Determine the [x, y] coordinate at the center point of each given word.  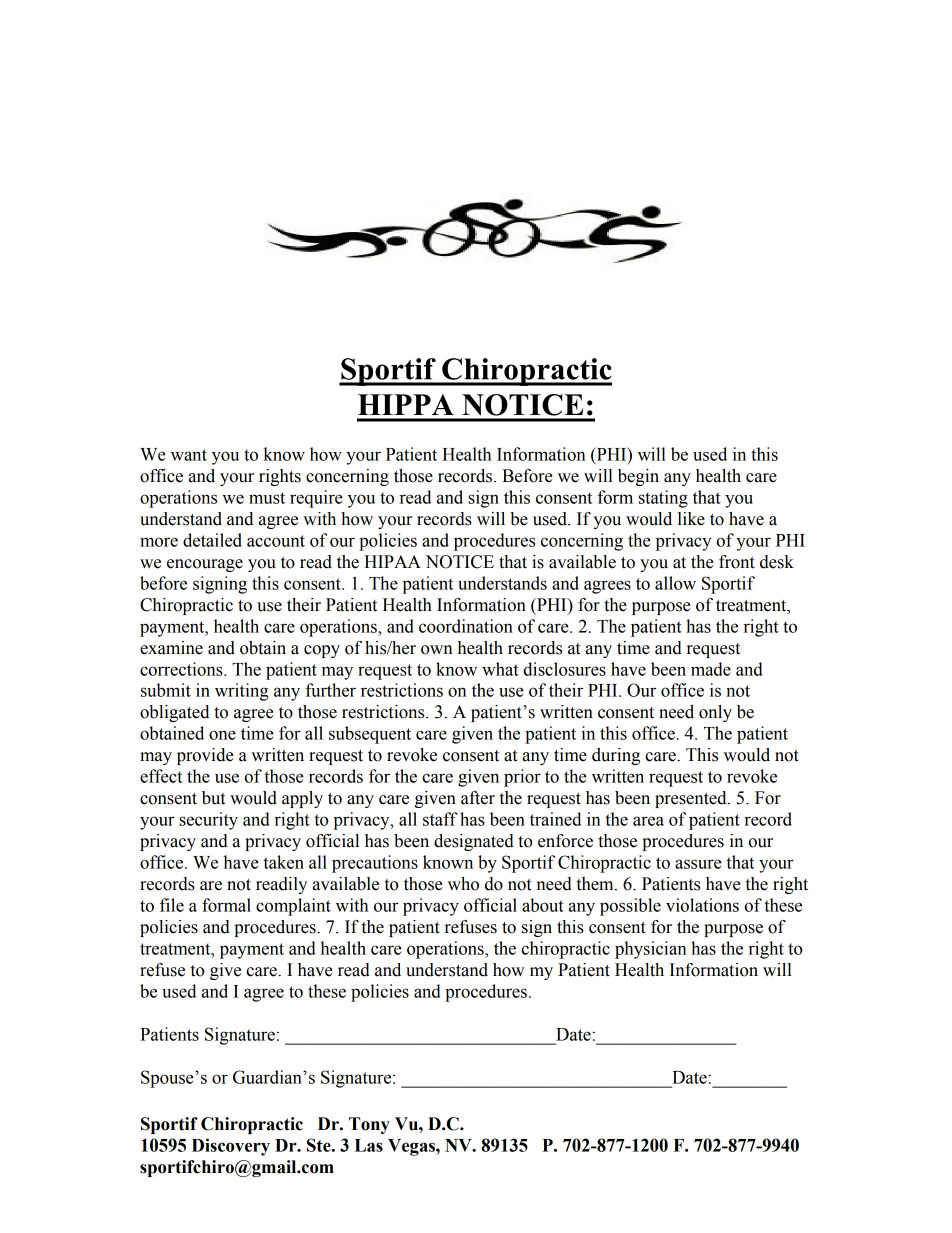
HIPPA [406, 404]
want [189, 455]
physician [651, 950]
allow [675, 583]
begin [638, 477]
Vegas [412, 1147]
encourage [205, 565]
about [543, 905]
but [213, 798]
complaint [293, 907]
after [478, 798]
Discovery [231, 1147]
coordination [466, 626]
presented [692, 799]
